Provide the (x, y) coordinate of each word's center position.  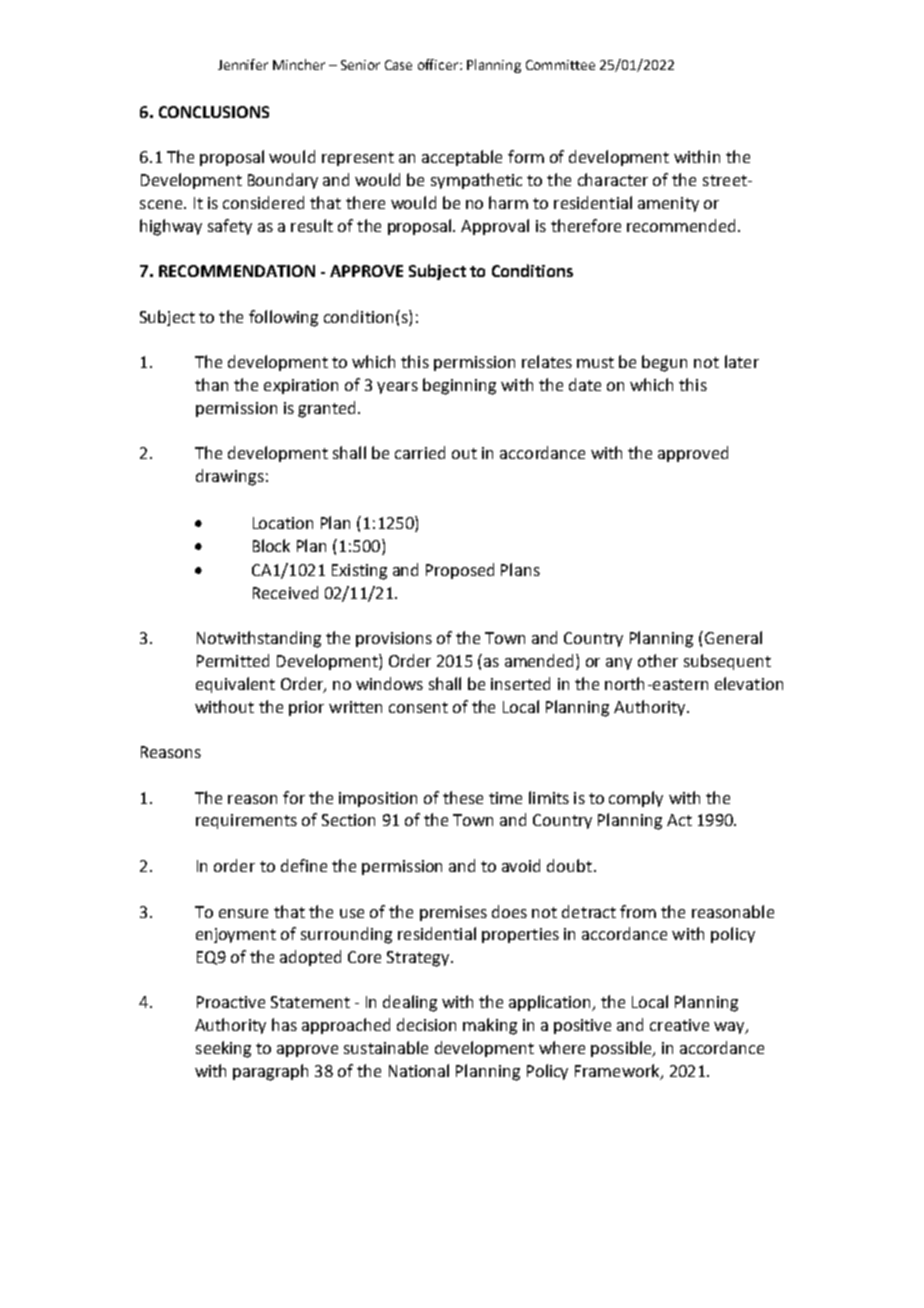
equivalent (235, 685)
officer (439, 64)
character (613, 179)
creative (679, 1025)
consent (418, 707)
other (658, 660)
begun (664, 363)
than (211, 384)
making (490, 1026)
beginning (459, 386)
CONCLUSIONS (214, 112)
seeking (223, 1049)
